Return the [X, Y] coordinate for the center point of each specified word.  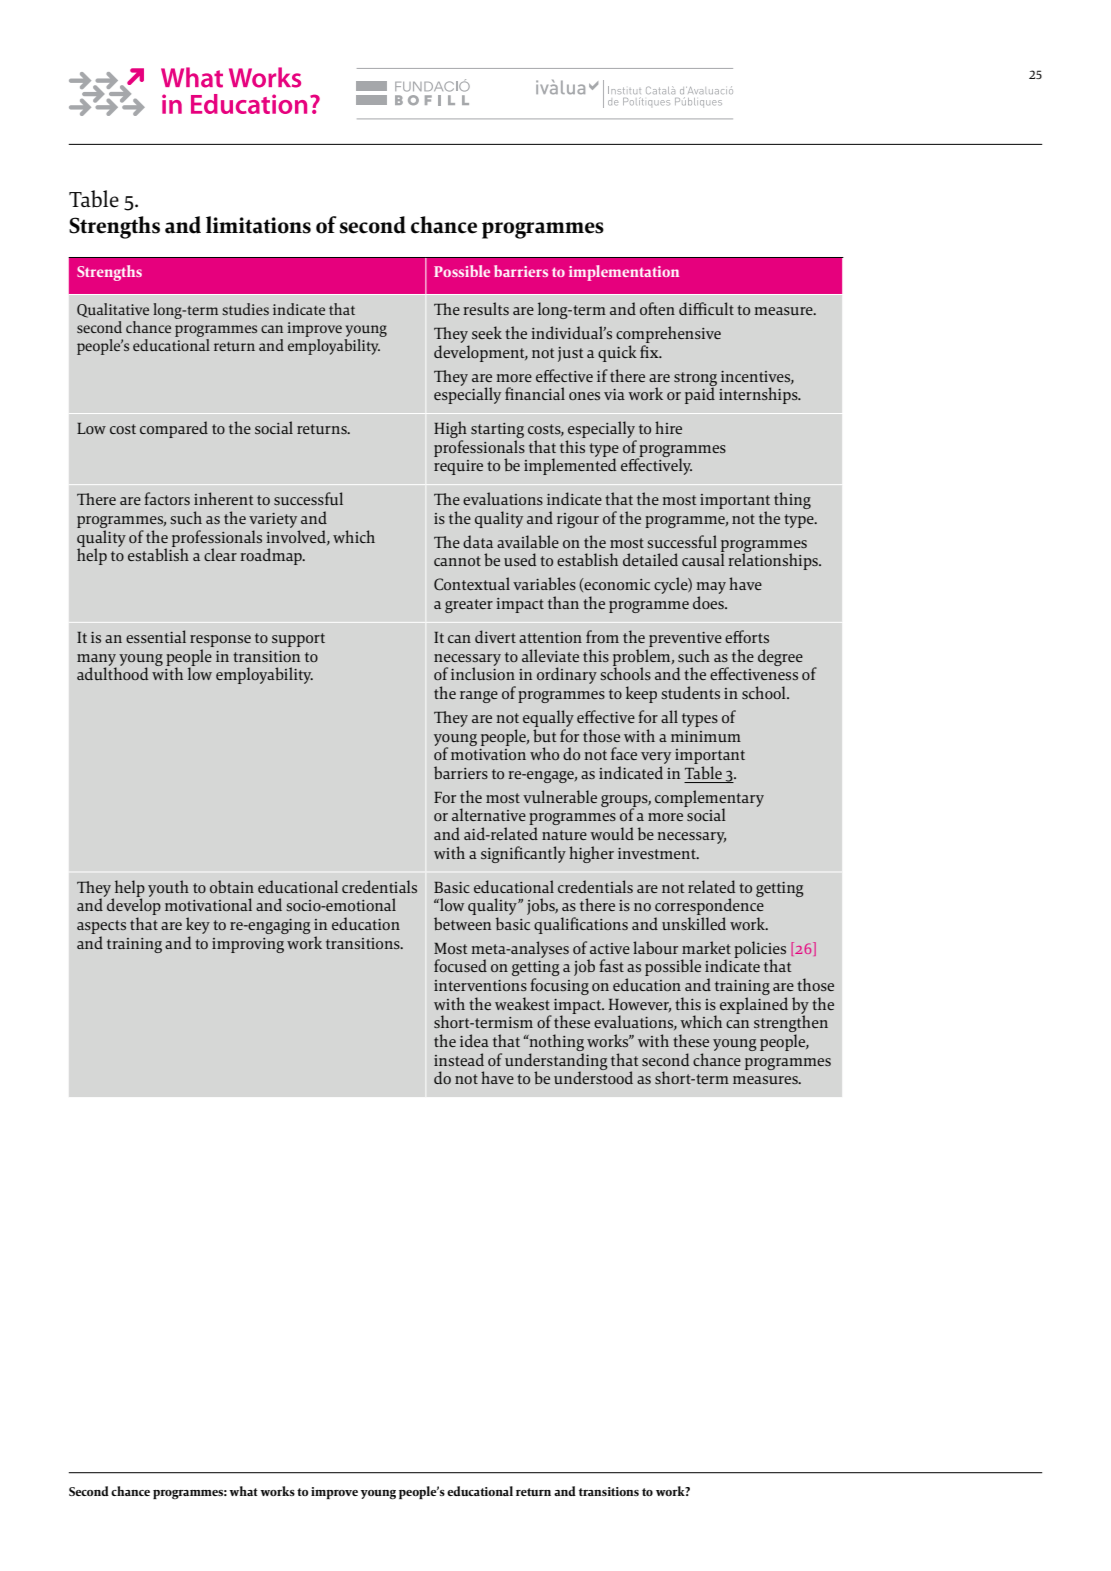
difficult [706, 308]
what [243, 1491]
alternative [489, 814]
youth [168, 888]
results [486, 308]
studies [245, 309]
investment [658, 853]
